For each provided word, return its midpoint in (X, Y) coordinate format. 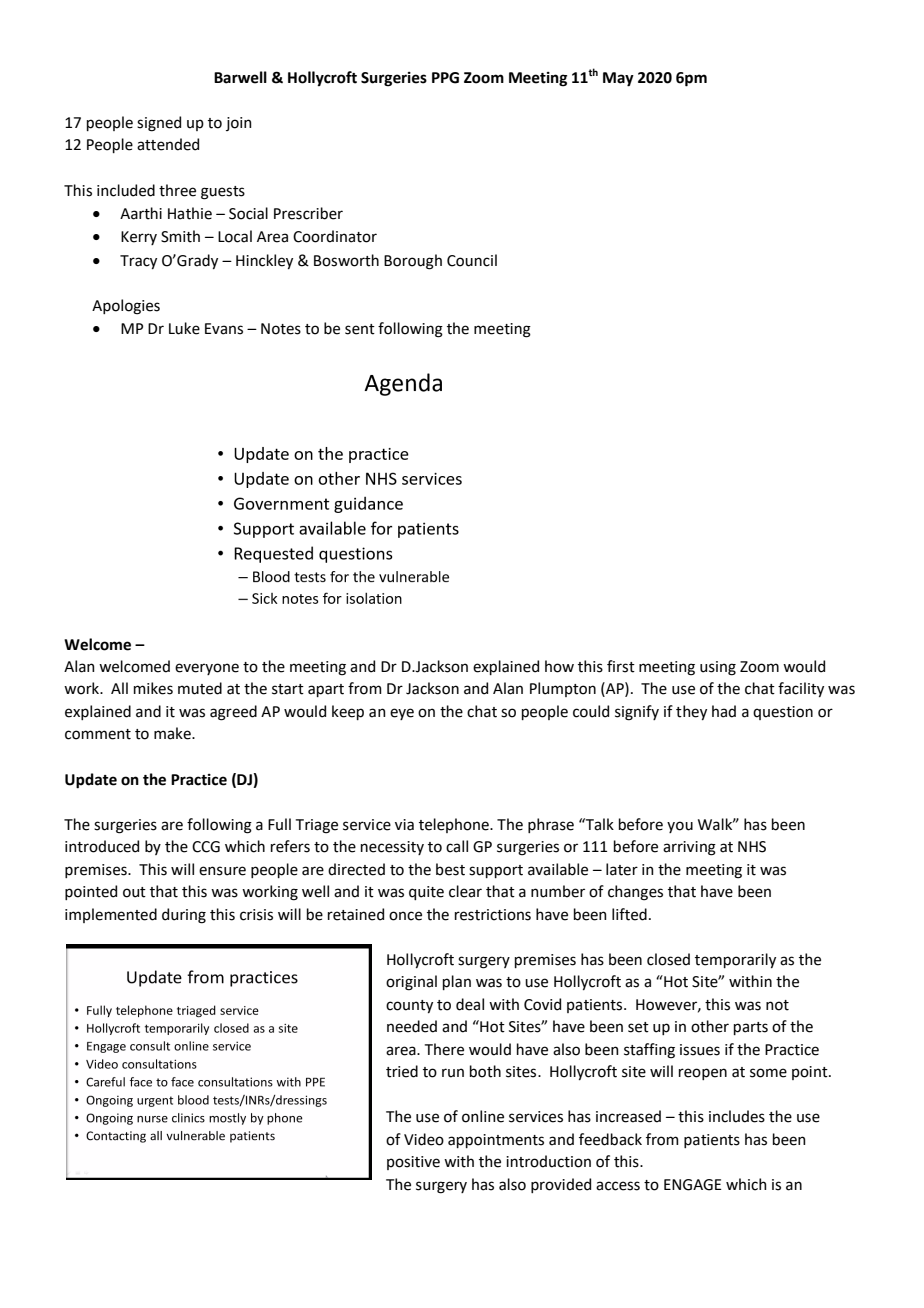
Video (424, 1139)
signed (159, 124)
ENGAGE (693, 1185)
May (618, 79)
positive (413, 1163)
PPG (445, 78)
